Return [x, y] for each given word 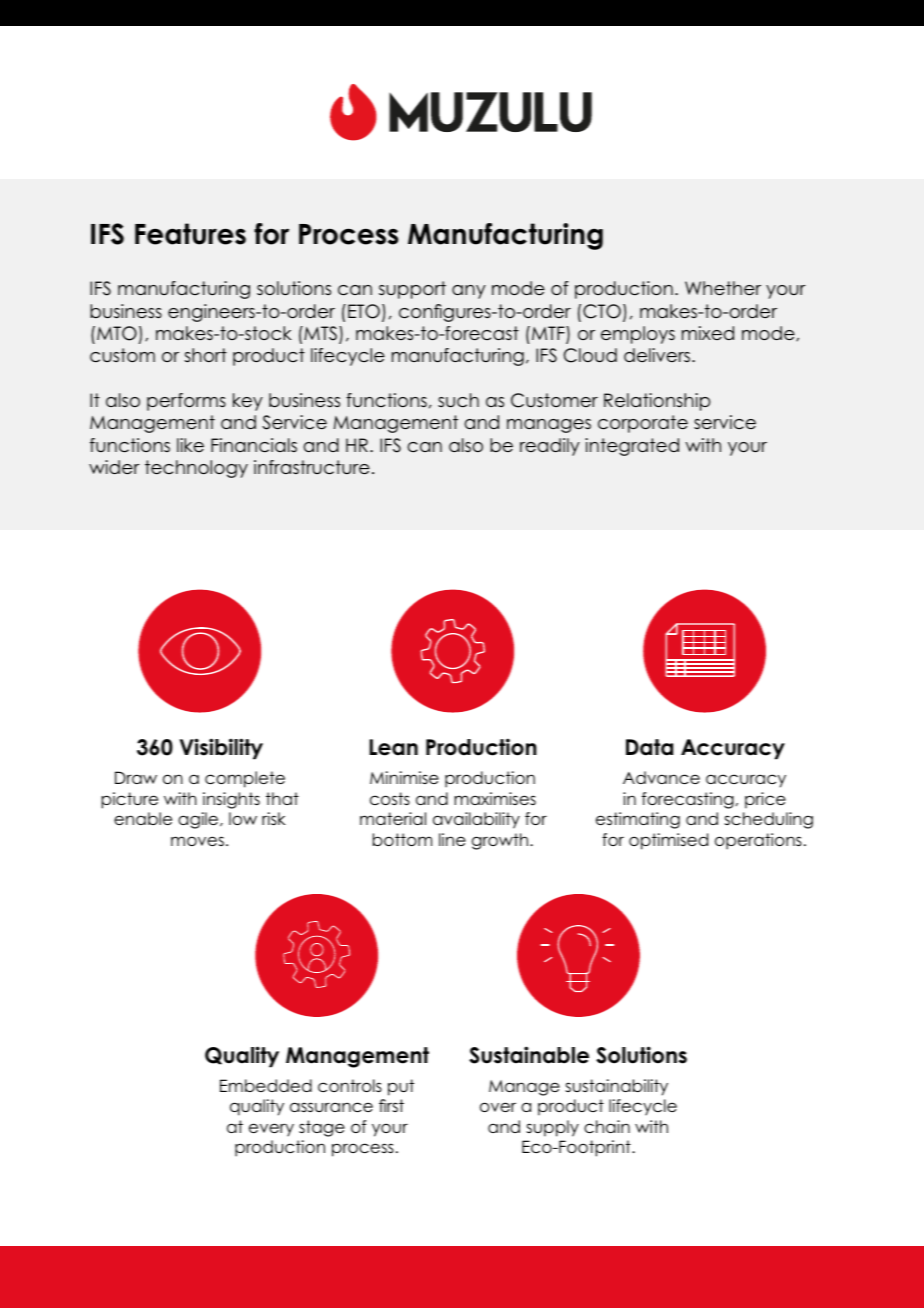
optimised [668, 841]
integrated [632, 447]
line [452, 839]
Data [649, 747]
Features [190, 234]
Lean [393, 747]
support [412, 290]
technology [196, 469]
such [458, 400]
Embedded [266, 1085]
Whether [723, 288]
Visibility [221, 749]
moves [197, 841]
